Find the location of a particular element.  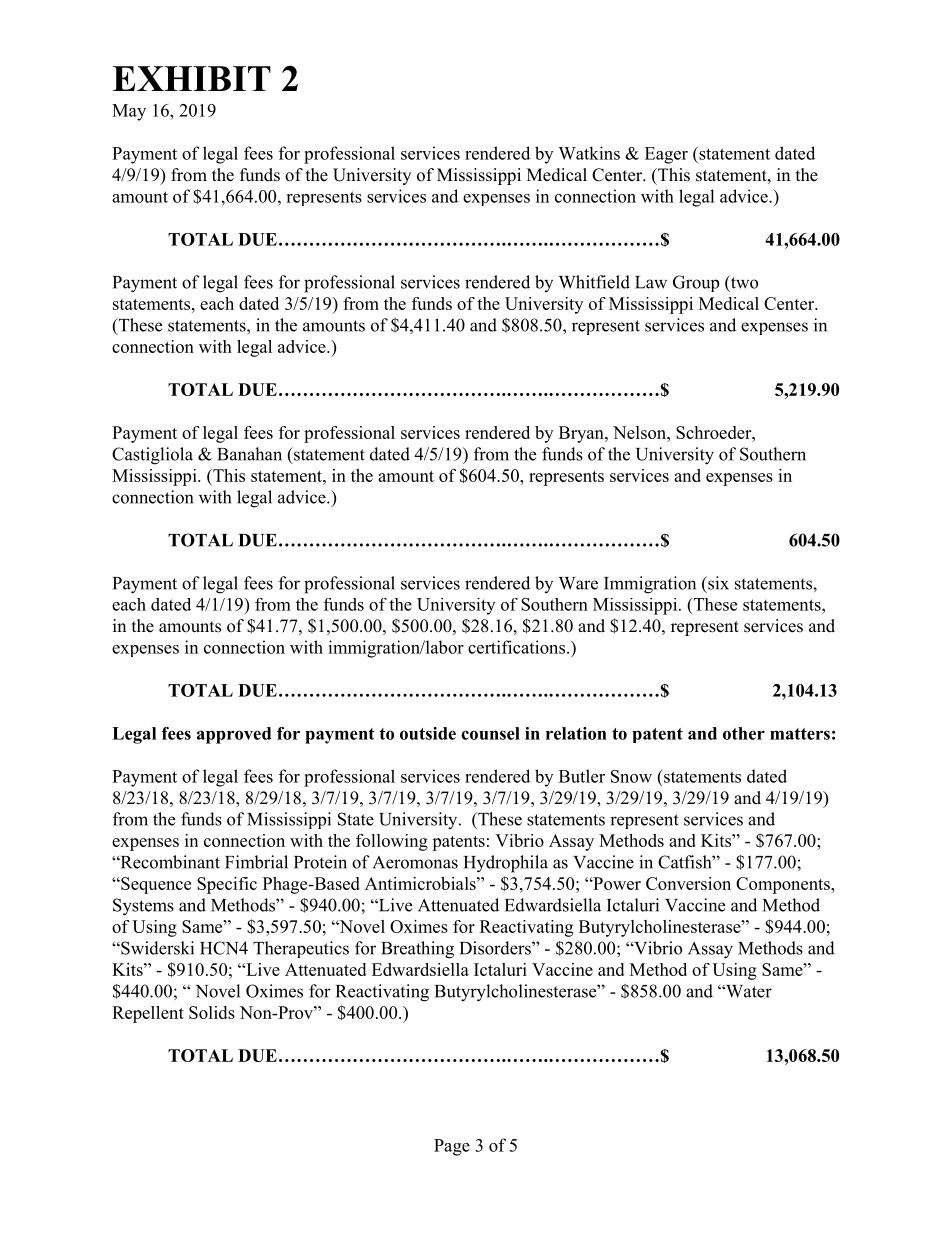

counsel is located at coordinates (490, 733).
